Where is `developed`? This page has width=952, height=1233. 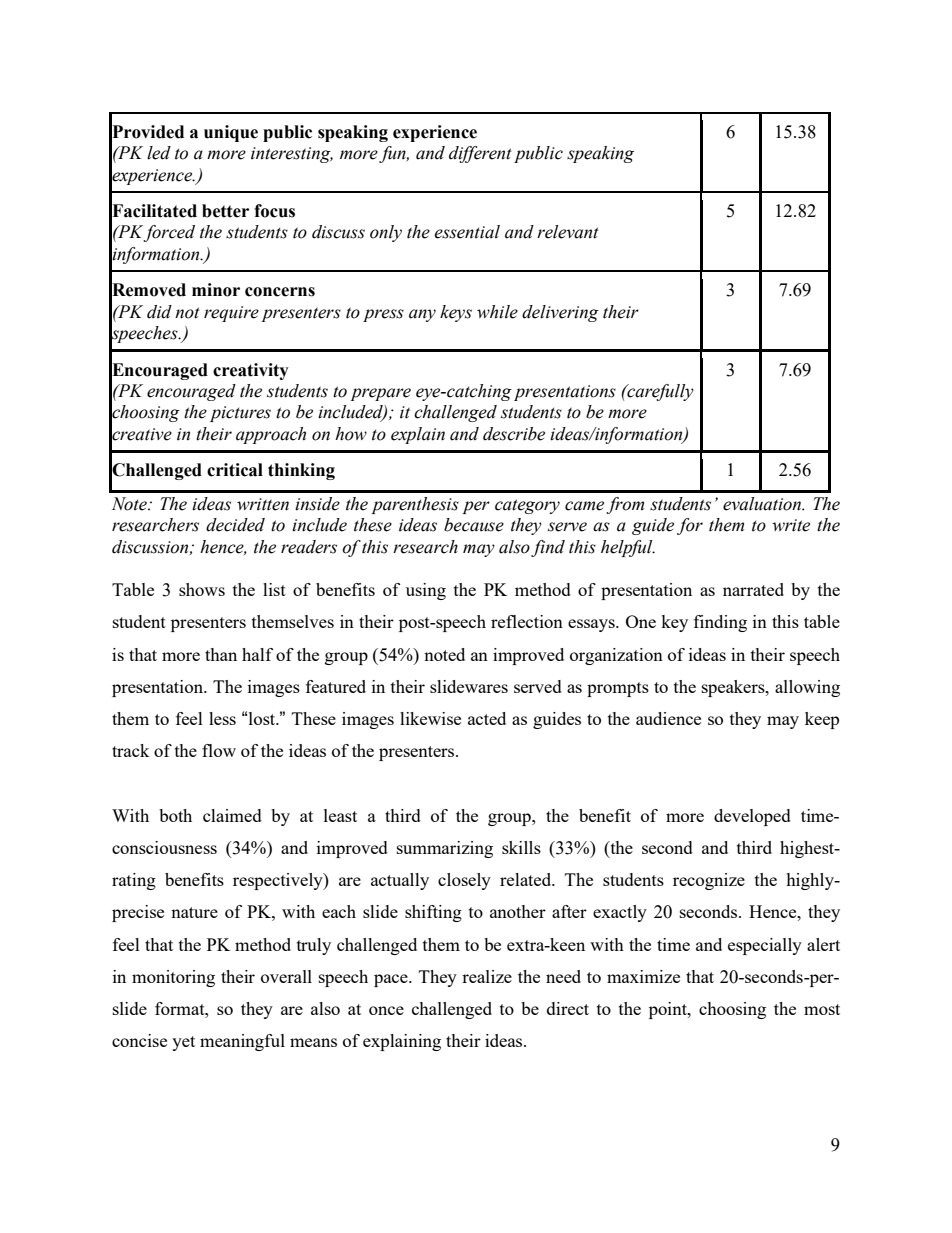 developed is located at coordinates (752, 817).
